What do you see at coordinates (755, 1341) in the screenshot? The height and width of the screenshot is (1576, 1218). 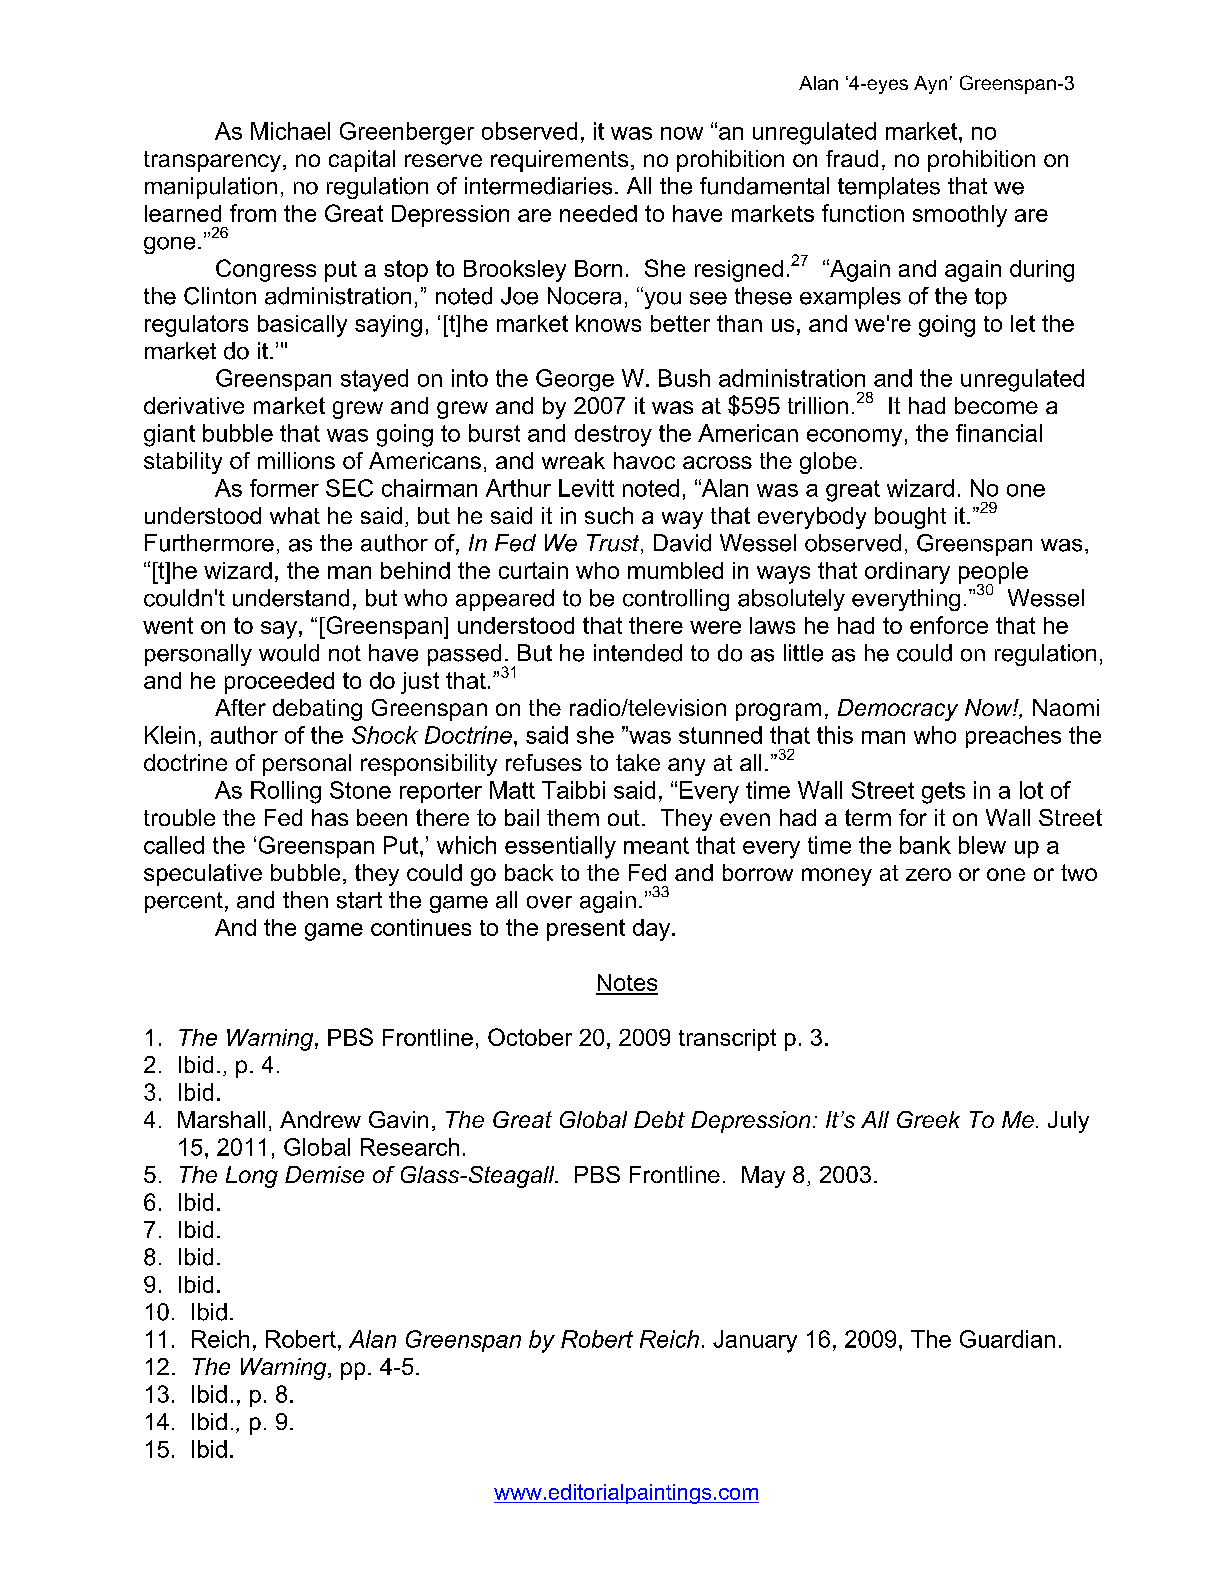 I see `January` at bounding box center [755, 1341].
